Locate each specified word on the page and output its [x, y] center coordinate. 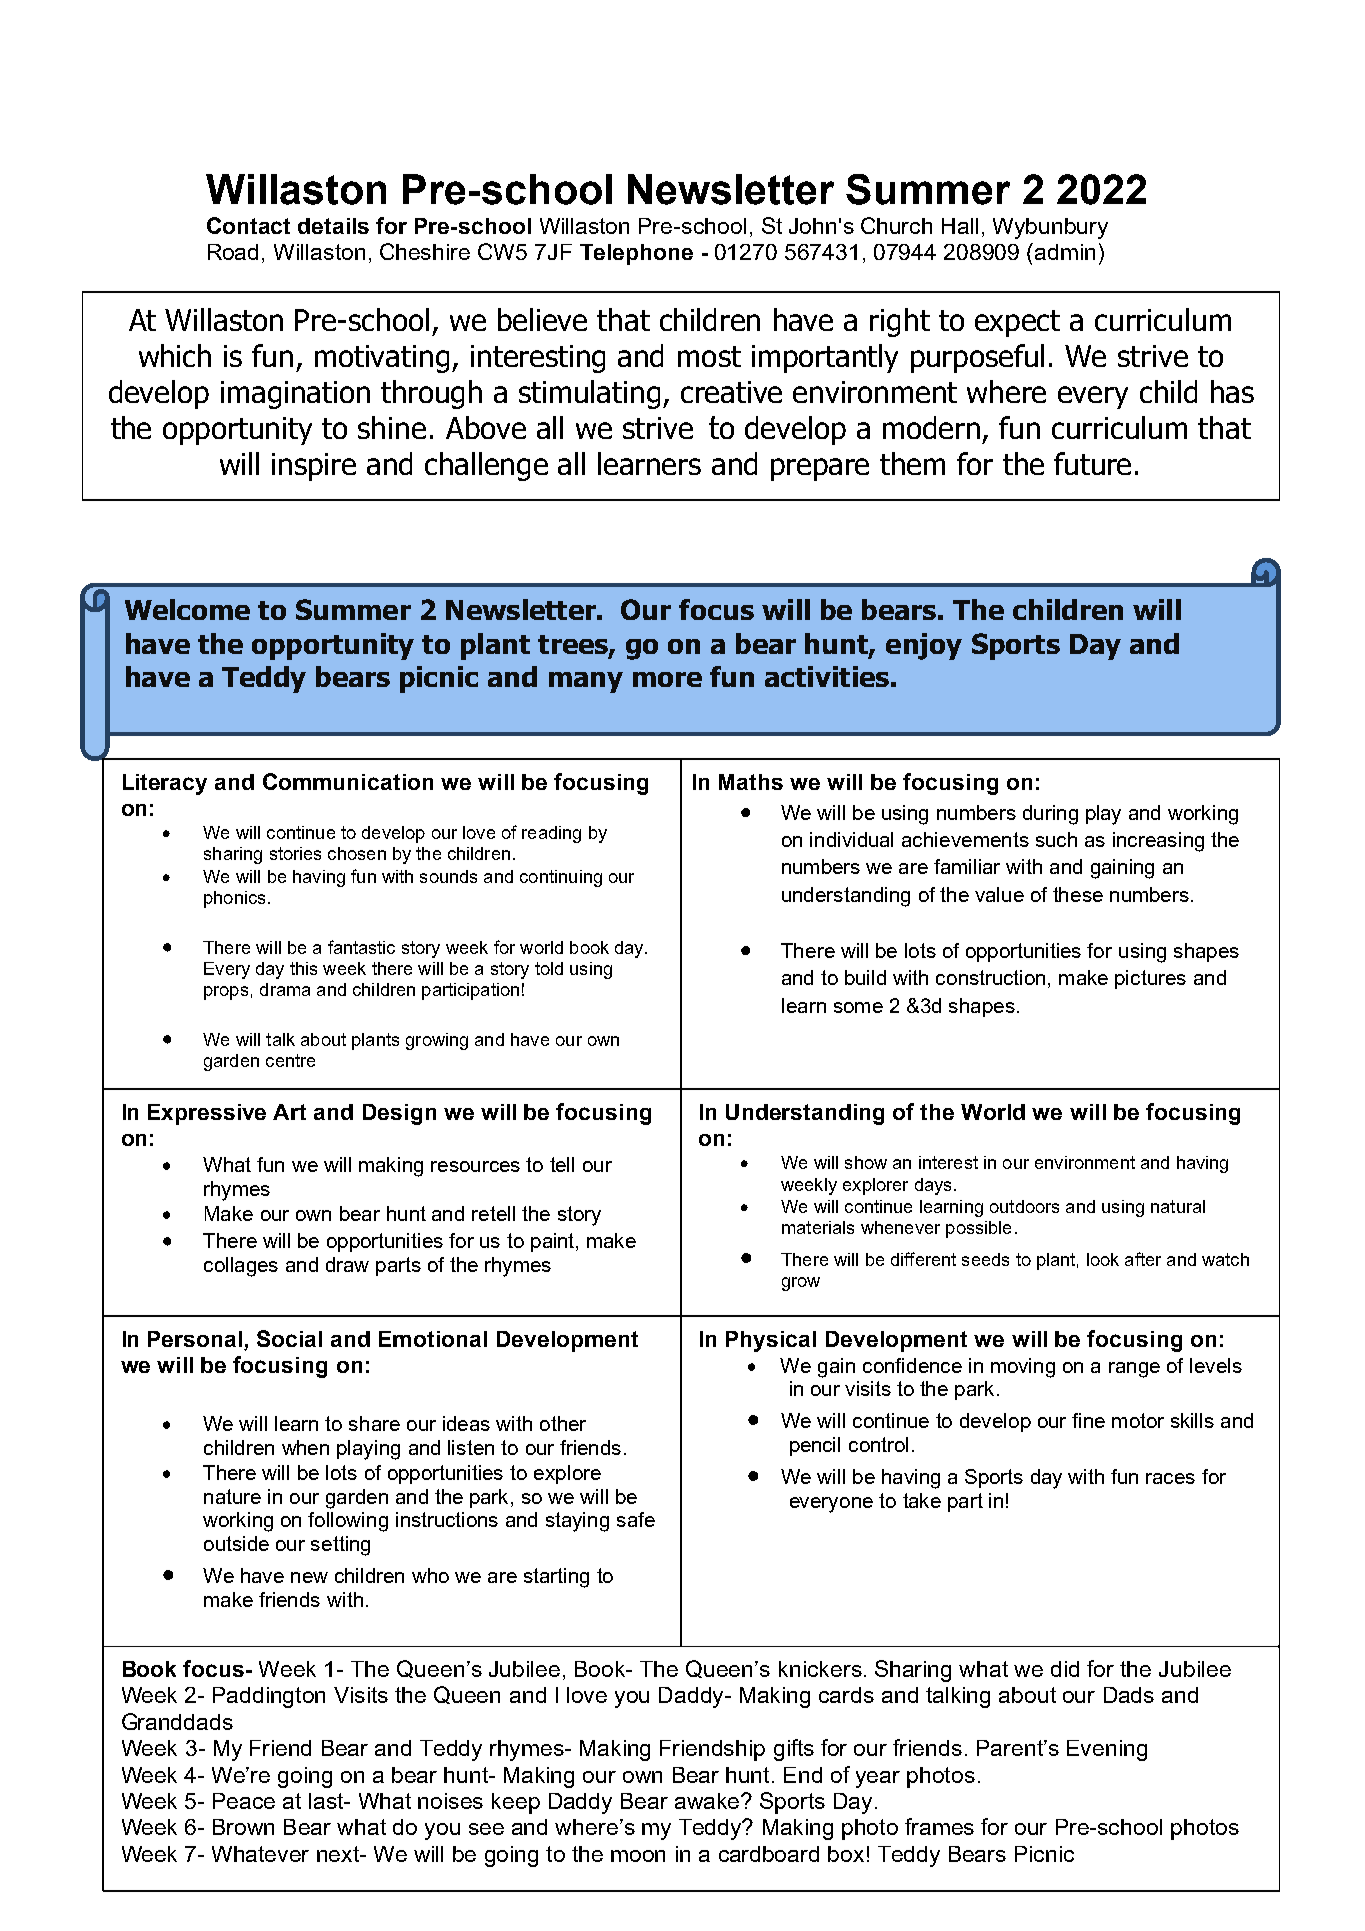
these [1078, 894]
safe [636, 1519]
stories [295, 853]
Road [233, 252]
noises [450, 1801]
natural [1178, 1206]
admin [1065, 252]
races [1170, 1478]
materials [818, 1227]
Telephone [636, 254]
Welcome [187, 609]
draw [347, 1264]
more [667, 679]
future [1092, 463]
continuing [561, 878]
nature [232, 1496]
